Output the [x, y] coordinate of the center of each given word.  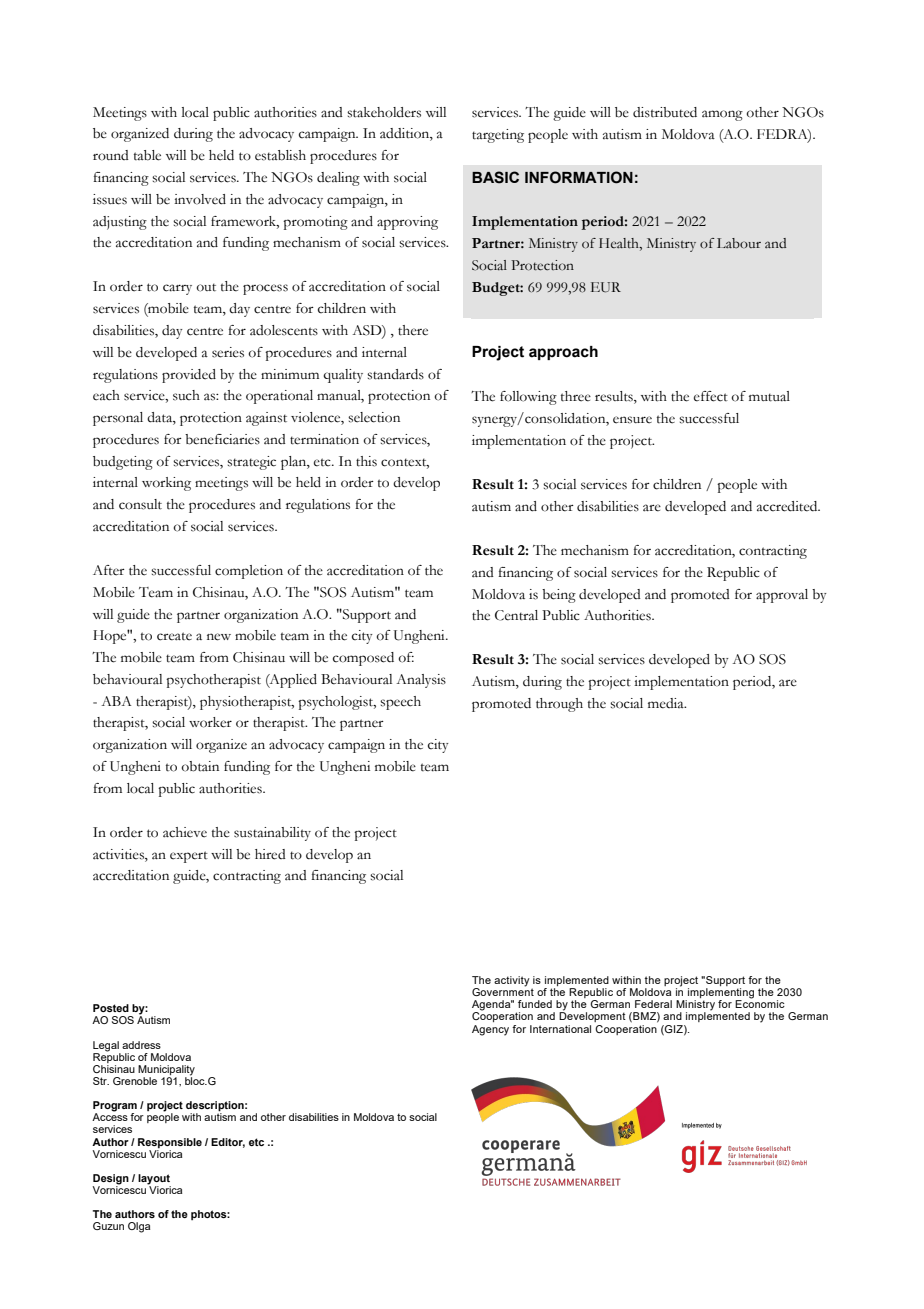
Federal [653, 1004]
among [722, 115]
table [147, 155]
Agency [490, 1030]
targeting [498, 136]
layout [154, 1180]
